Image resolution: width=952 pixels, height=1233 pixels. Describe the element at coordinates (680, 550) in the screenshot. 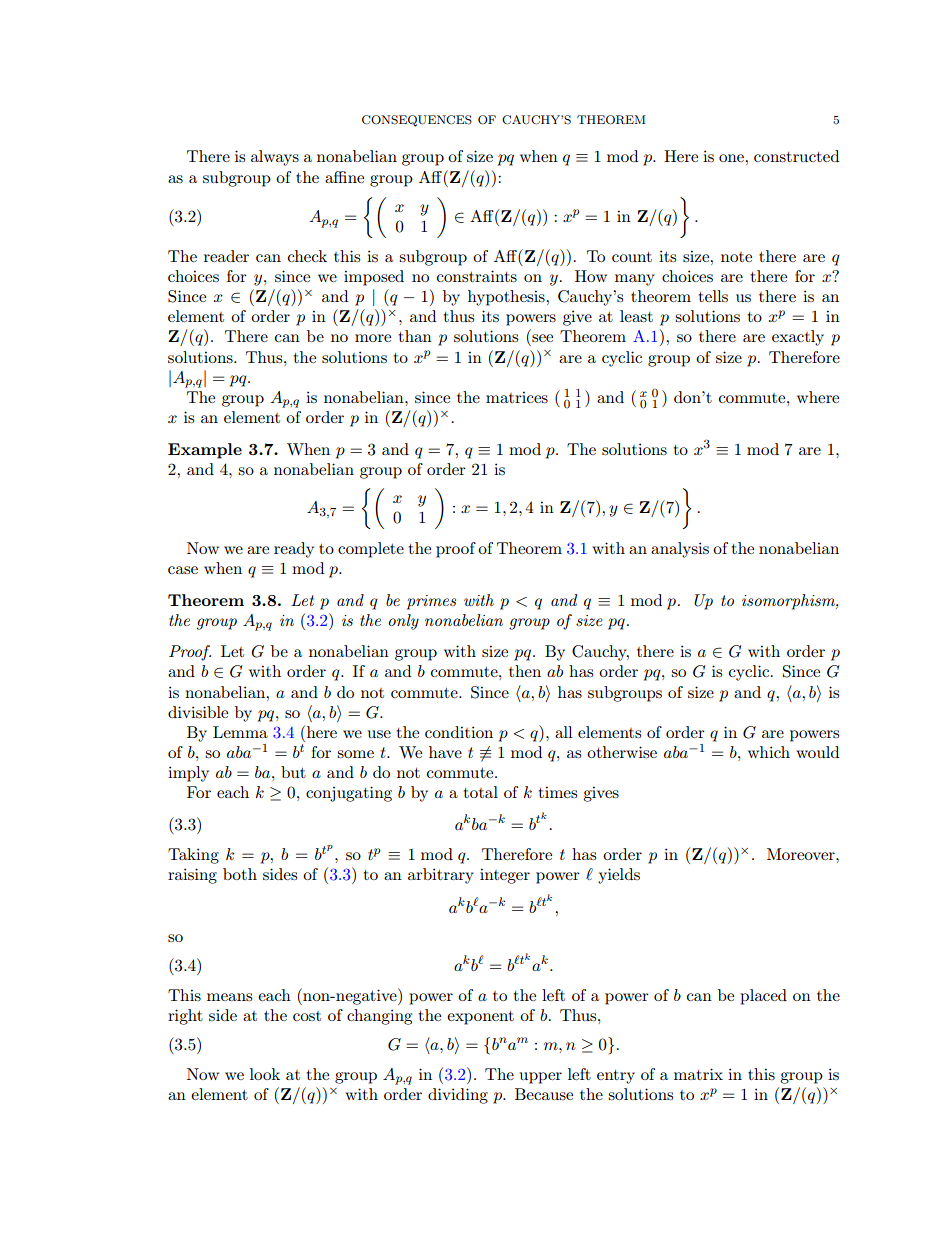

I see `analysis` at that location.
